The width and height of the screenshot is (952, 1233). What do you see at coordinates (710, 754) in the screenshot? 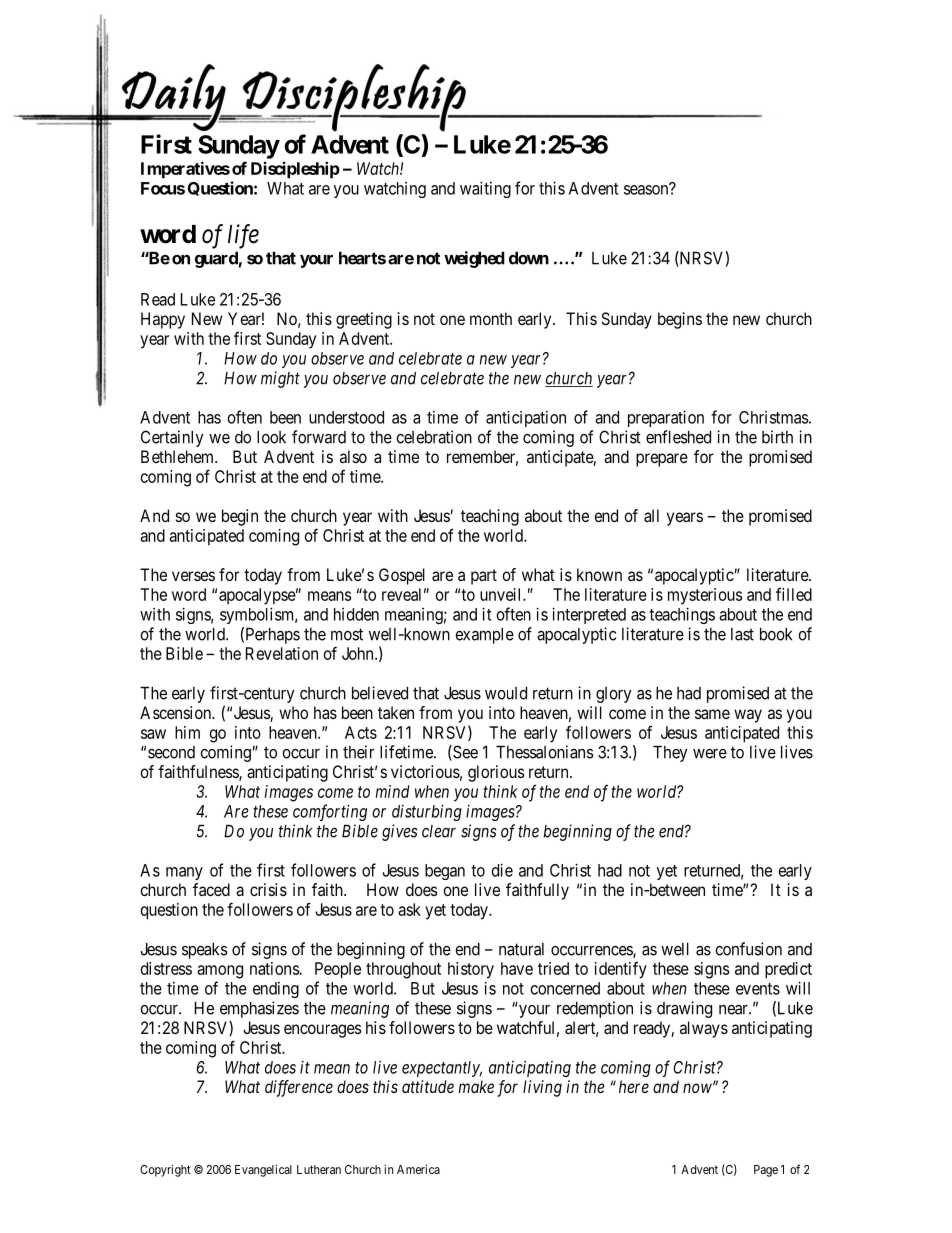
I see `were` at bounding box center [710, 754].
